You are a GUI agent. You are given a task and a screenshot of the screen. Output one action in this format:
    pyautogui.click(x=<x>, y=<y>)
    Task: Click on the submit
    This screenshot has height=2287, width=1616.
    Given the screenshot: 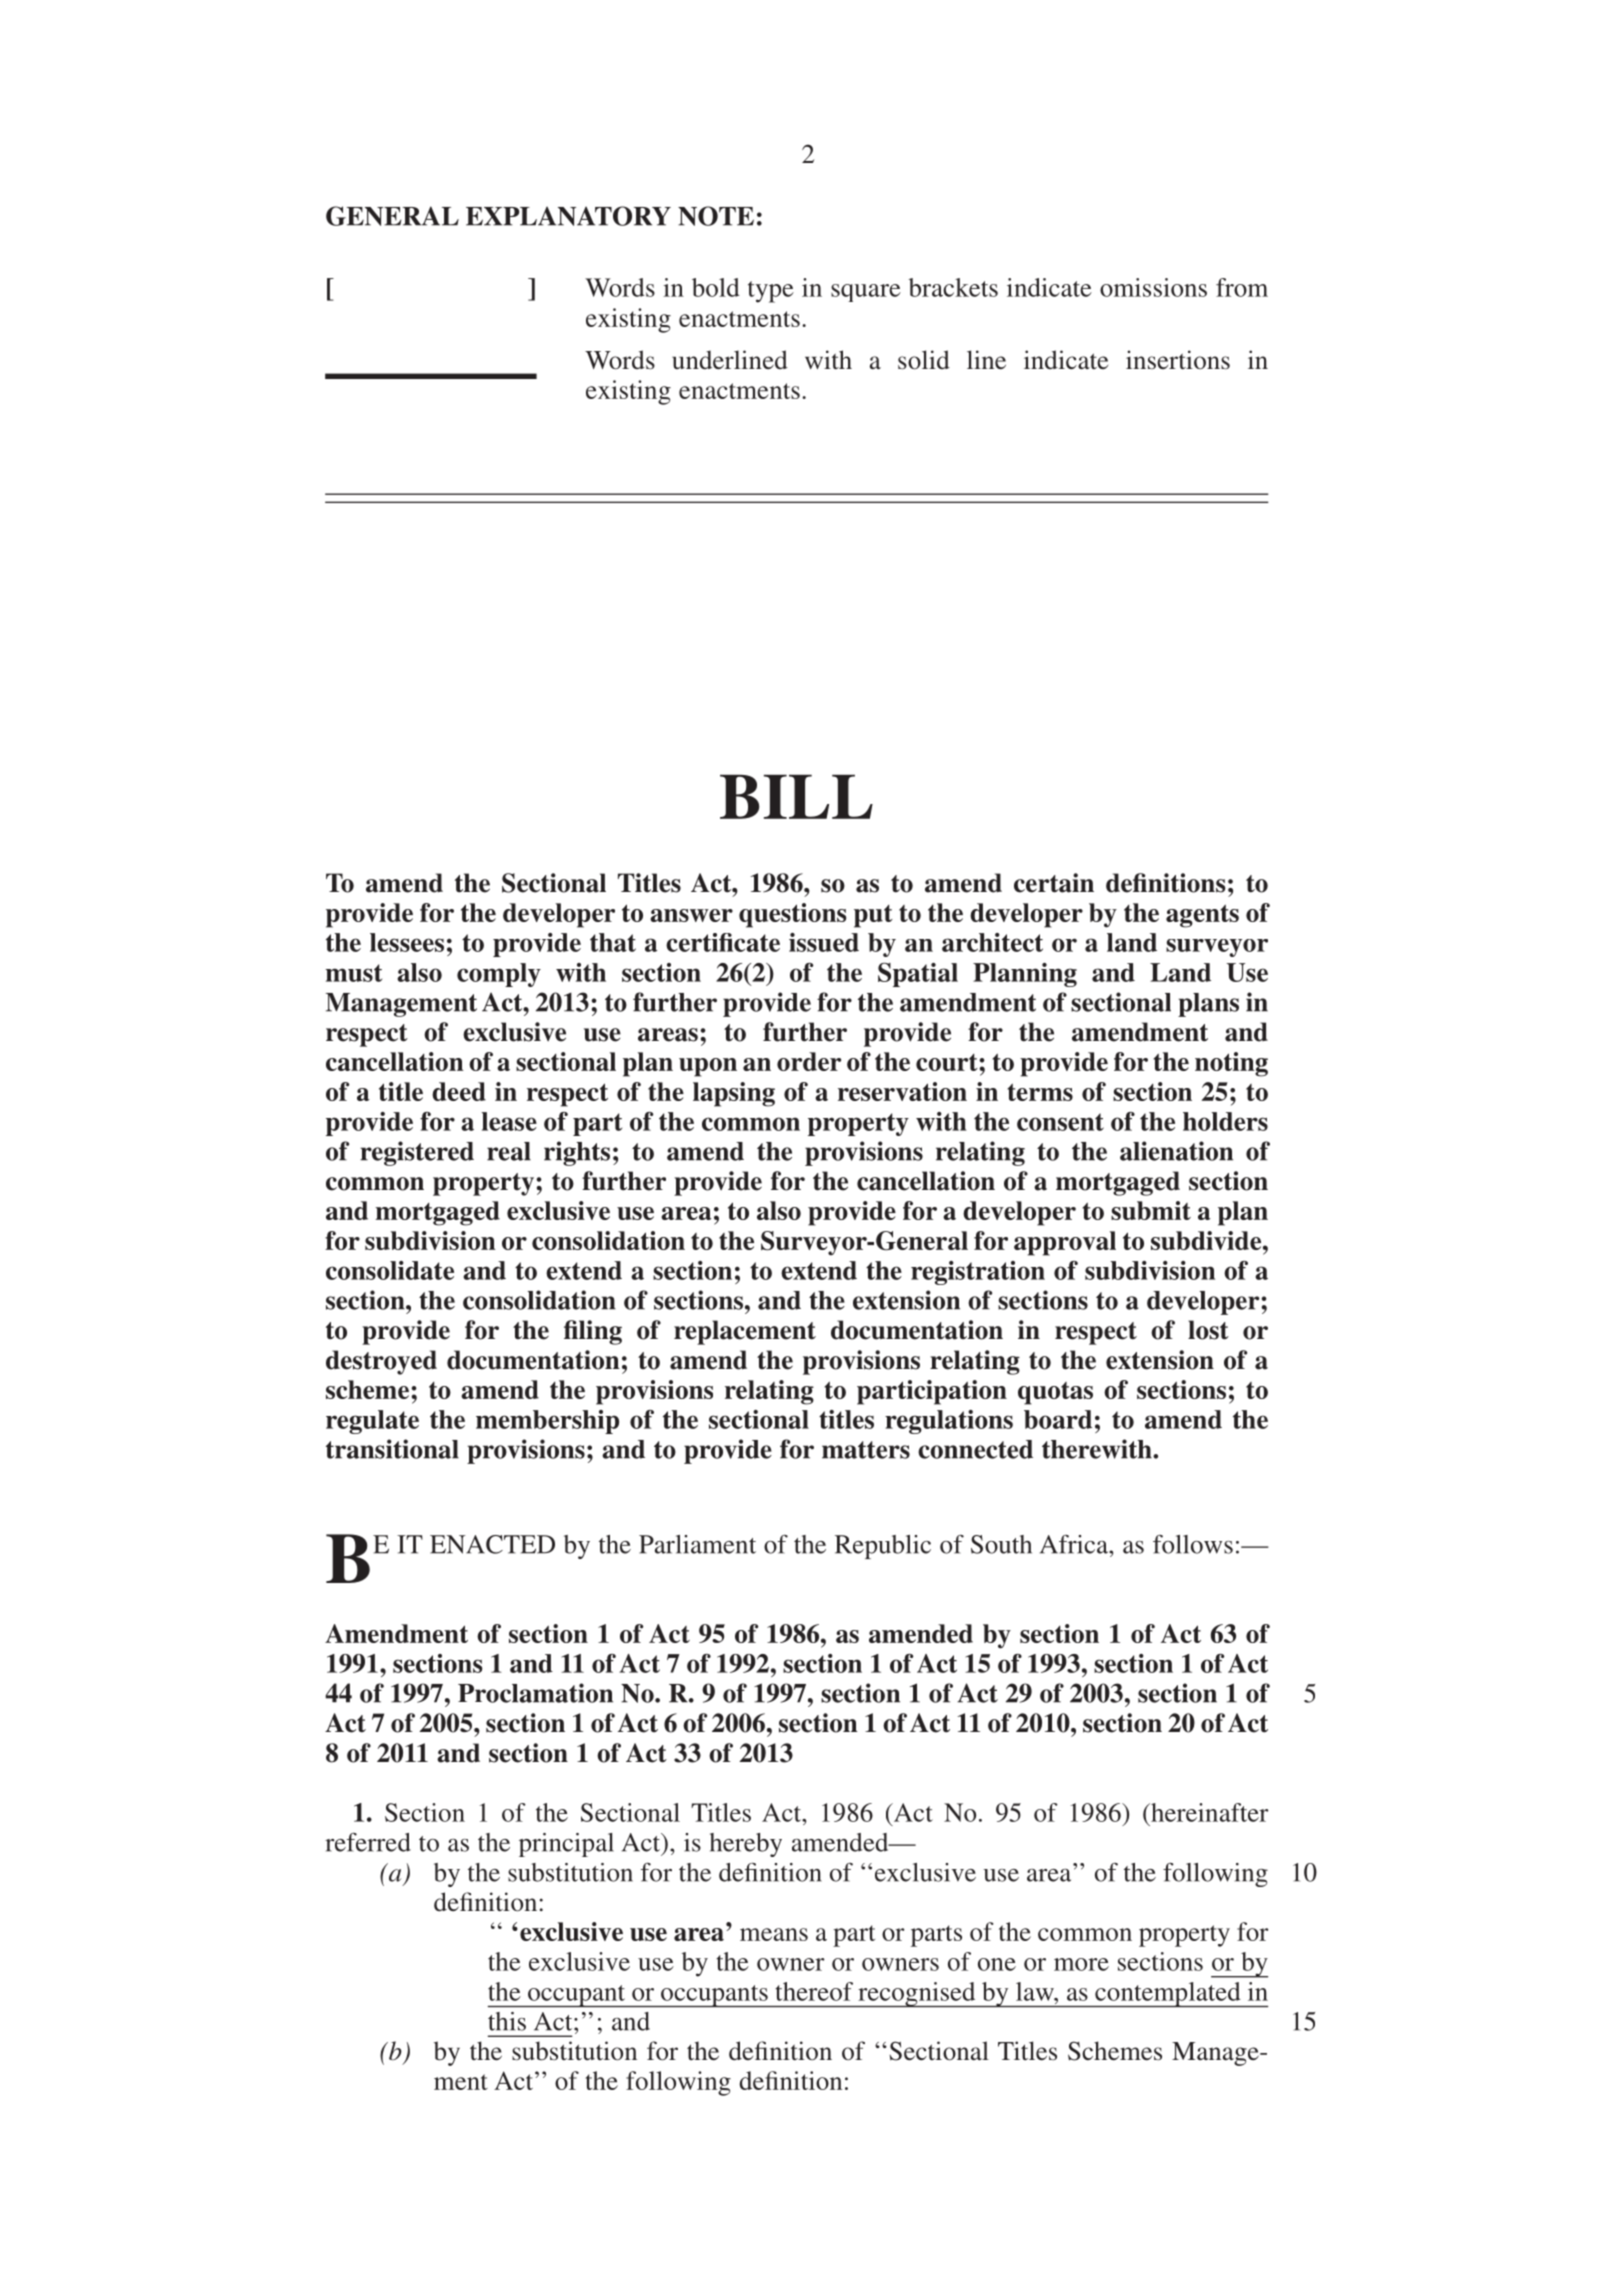 What is the action you would take?
    pyautogui.click(x=1151, y=1210)
